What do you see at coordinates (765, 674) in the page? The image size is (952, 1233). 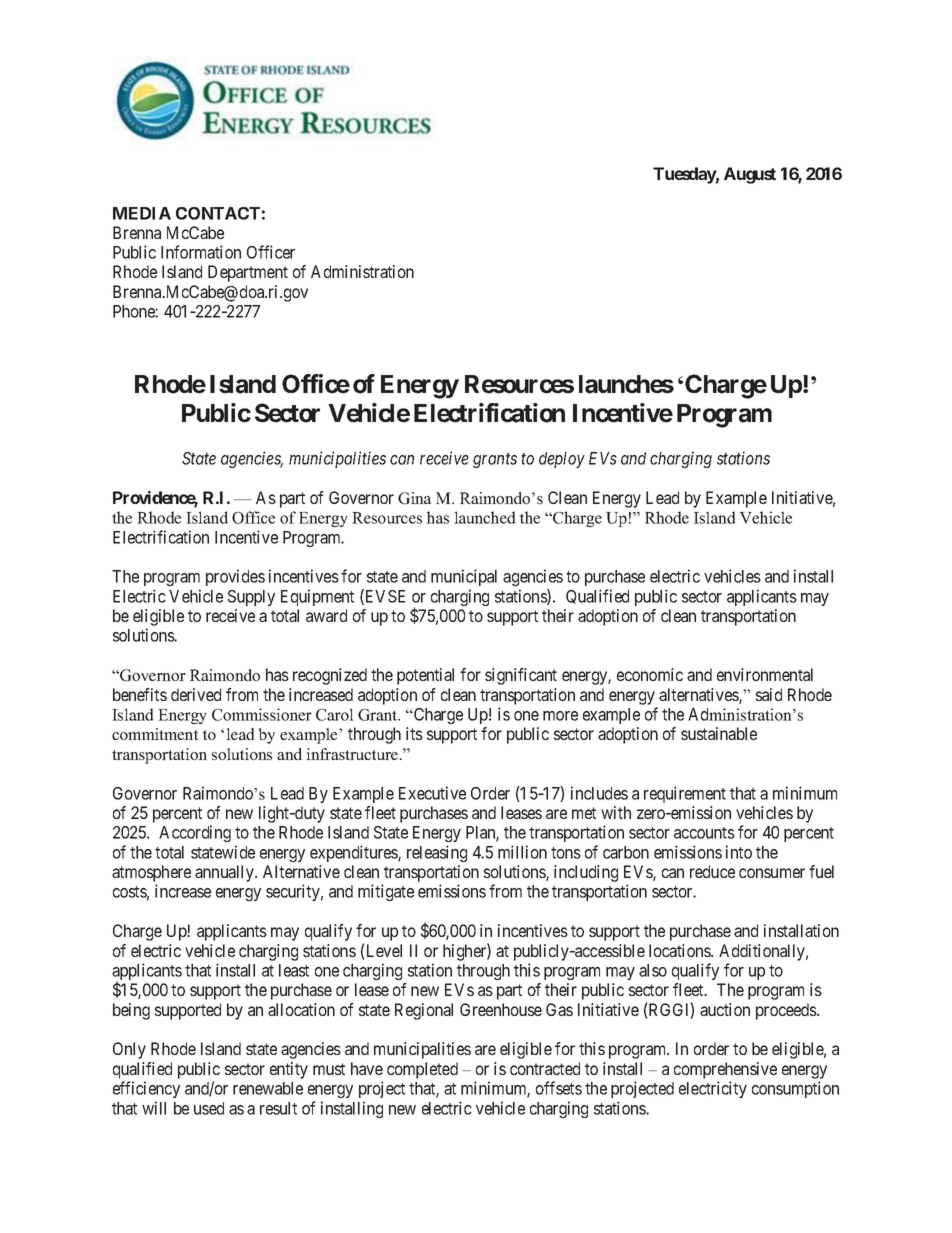 I see `environmental` at bounding box center [765, 674].
